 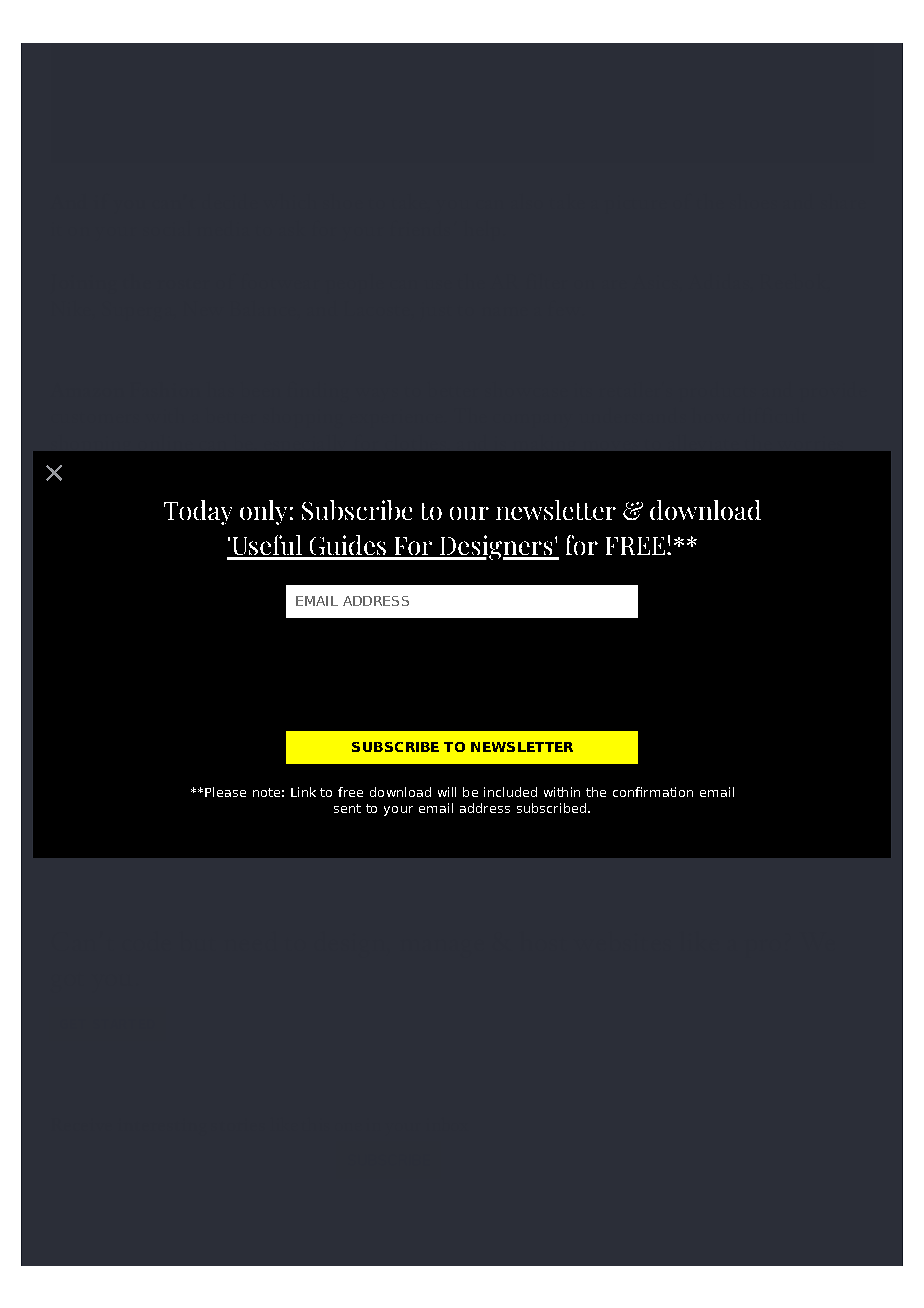 What do you see at coordinates (198, 512) in the screenshot?
I see `Today` at bounding box center [198, 512].
